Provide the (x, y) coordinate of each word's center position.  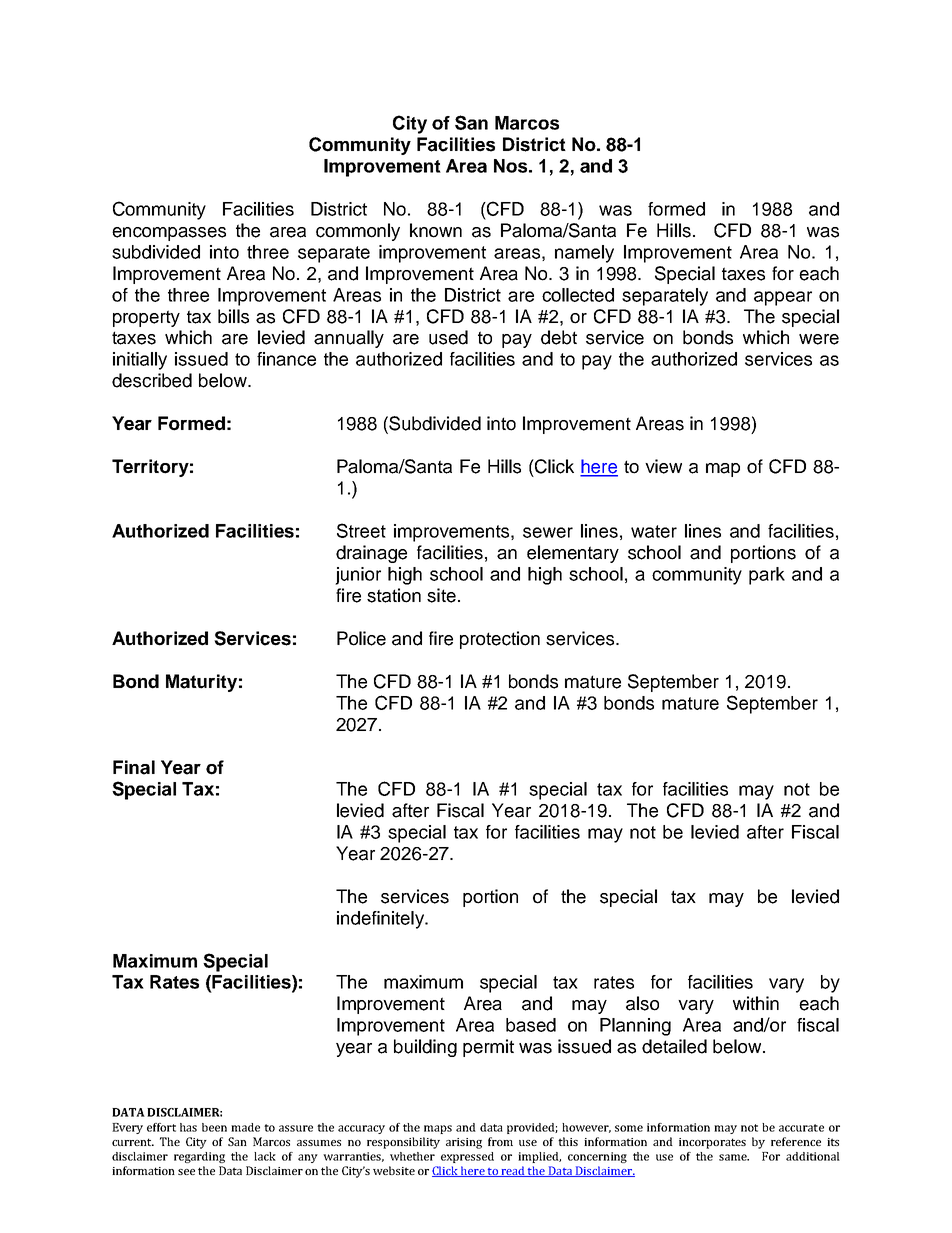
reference (796, 1141)
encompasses (169, 234)
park (767, 576)
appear (783, 298)
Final (134, 767)
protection (500, 640)
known (436, 230)
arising (464, 1143)
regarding (199, 1157)
